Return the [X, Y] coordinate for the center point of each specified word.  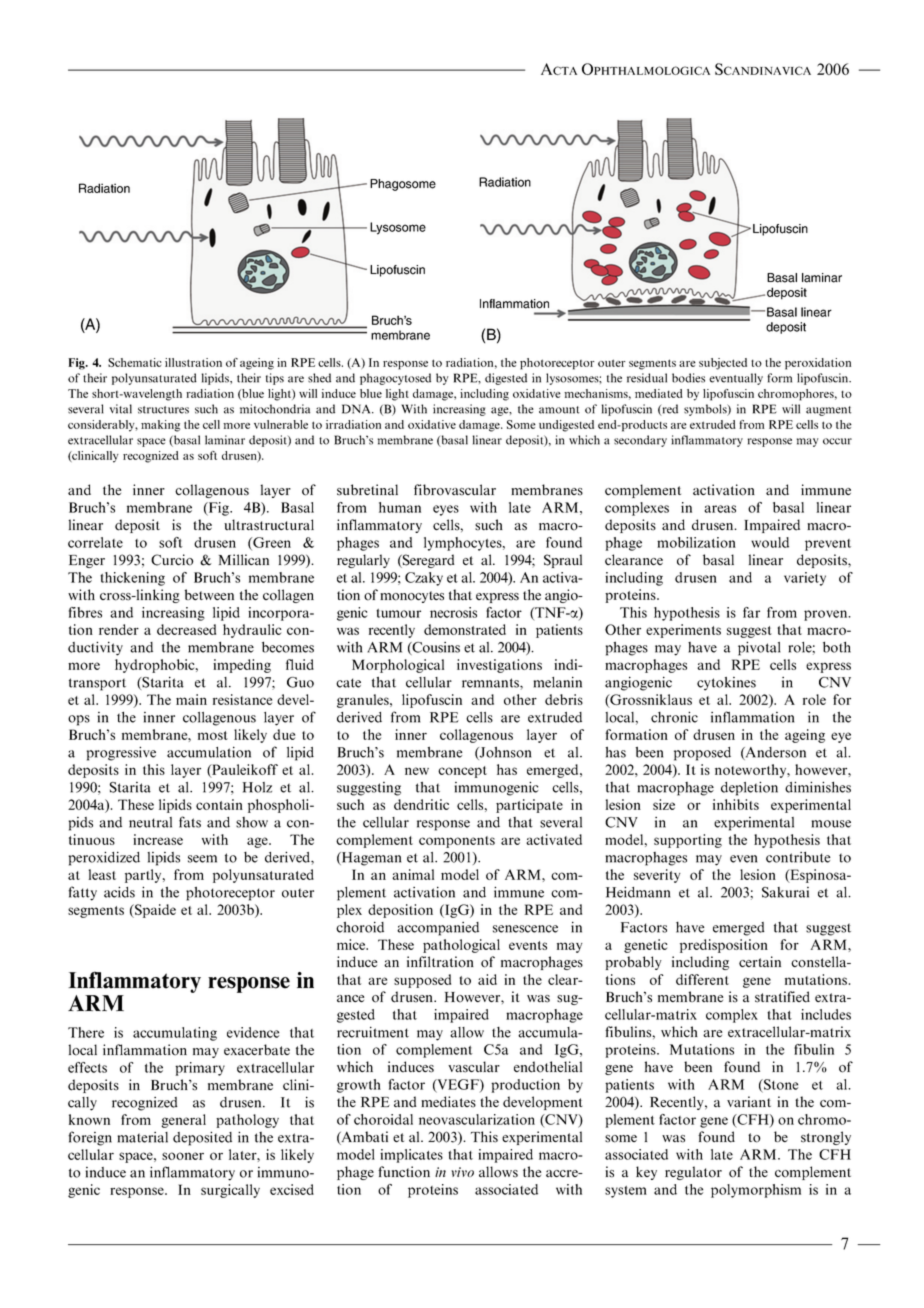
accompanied [438, 929]
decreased [186, 629]
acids [119, 892]
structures [163, 410]
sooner [183, 1156]
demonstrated [465, 629]
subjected [723, 364]
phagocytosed [395, 379]
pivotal [759, 648]
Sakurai [785, 892]
